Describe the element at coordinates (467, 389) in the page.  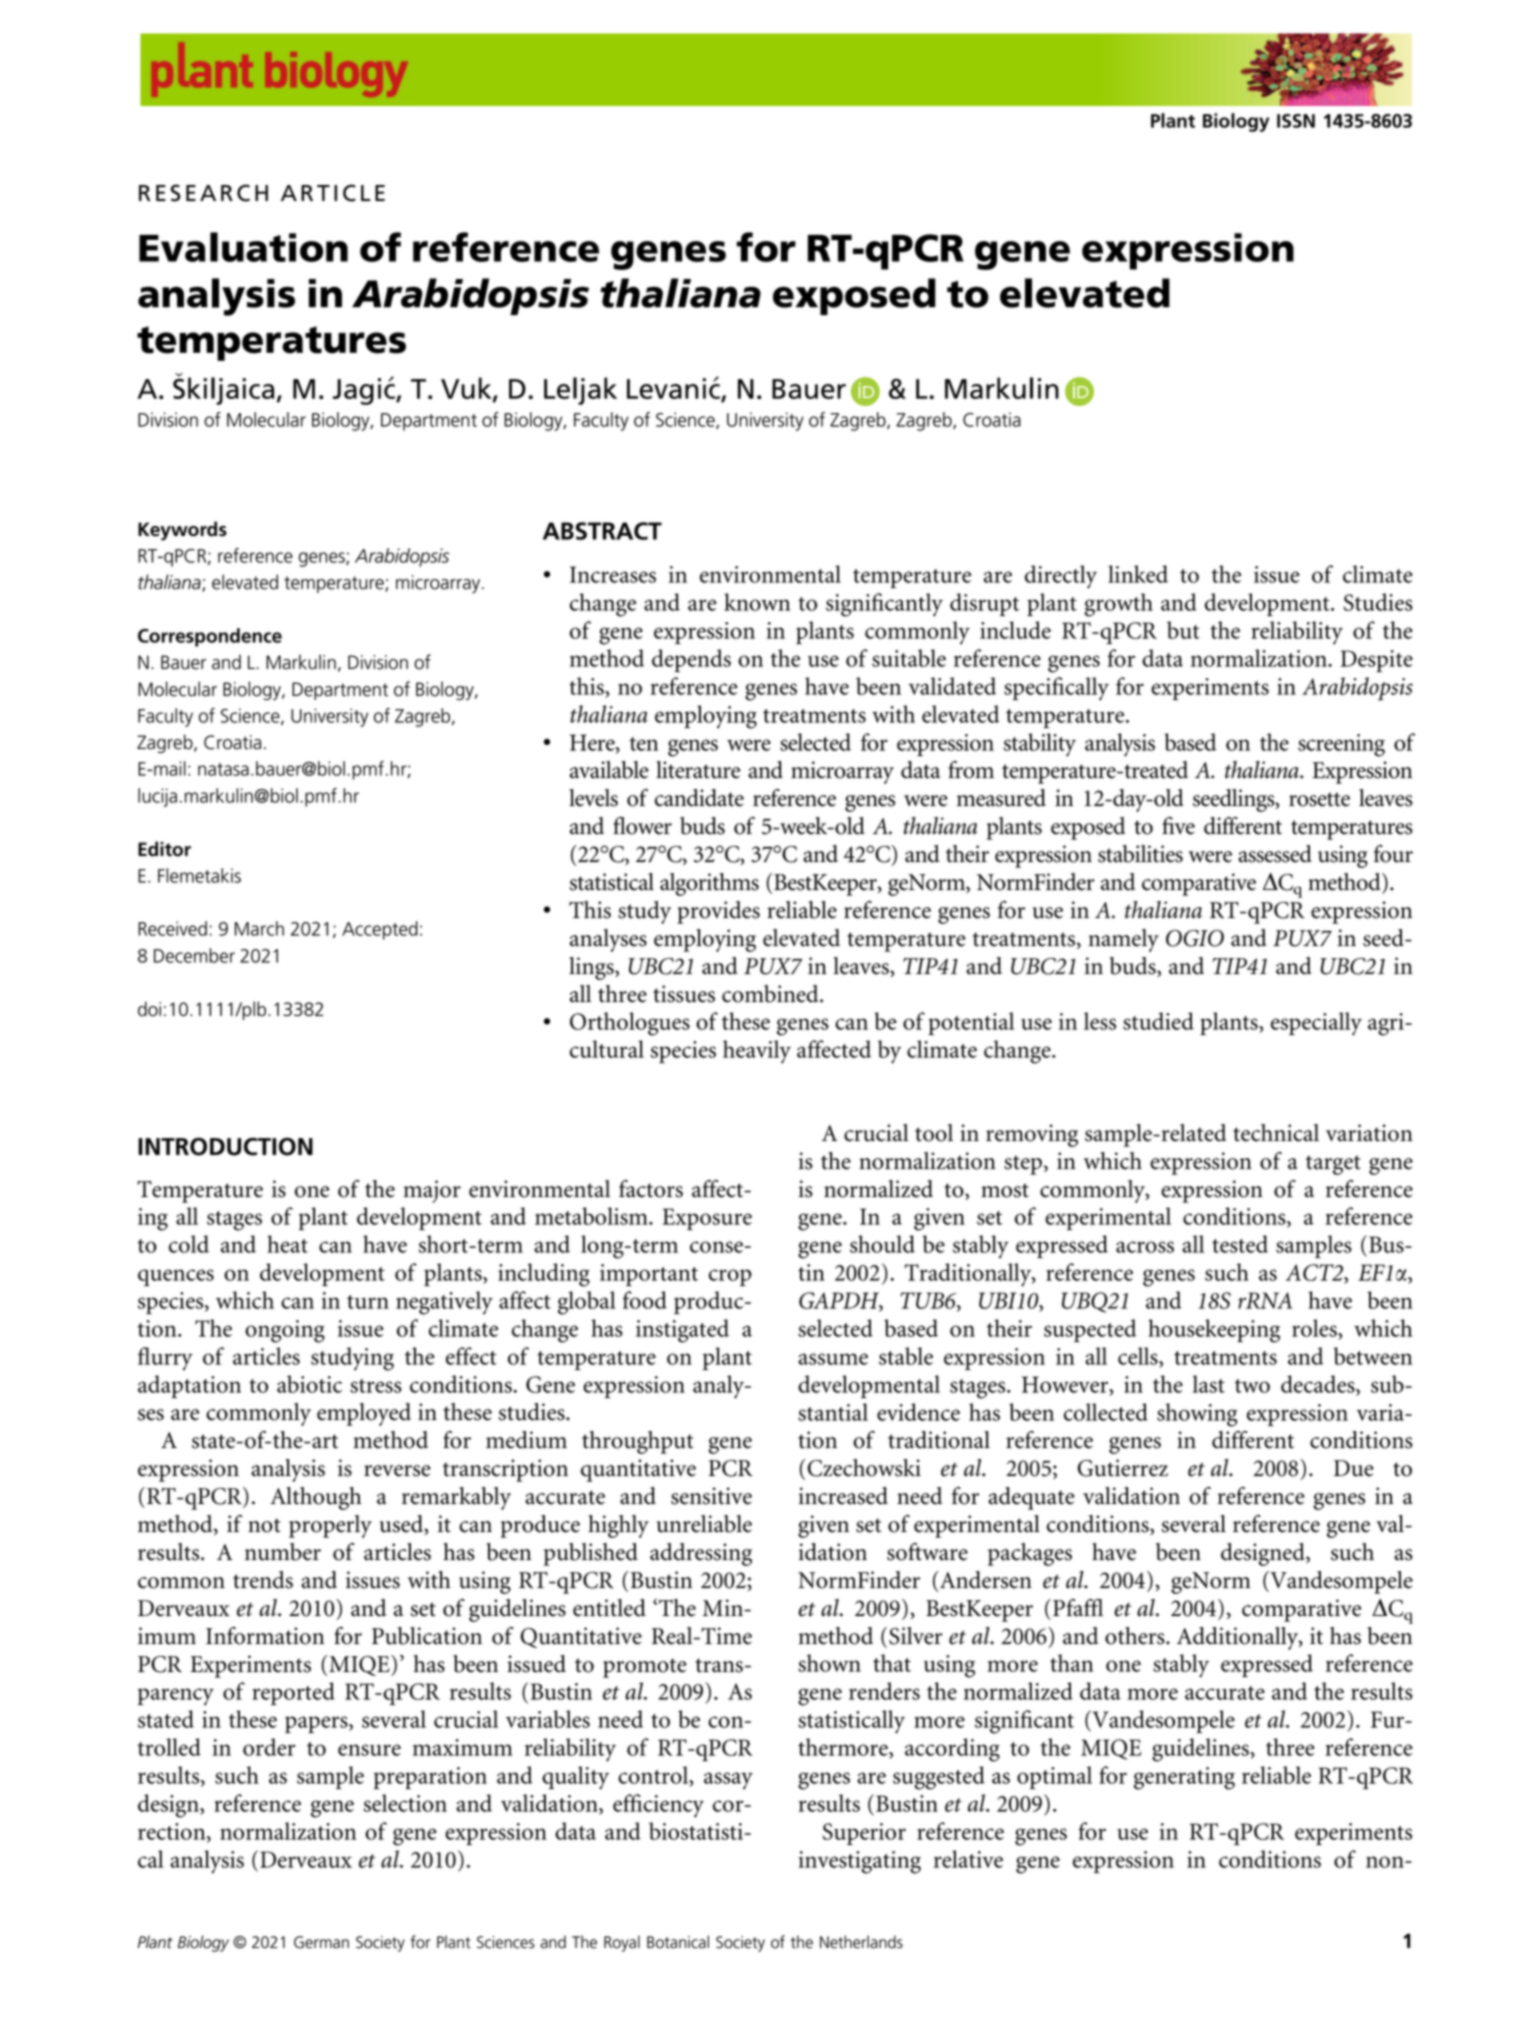
I see `Vuk` at that location.
